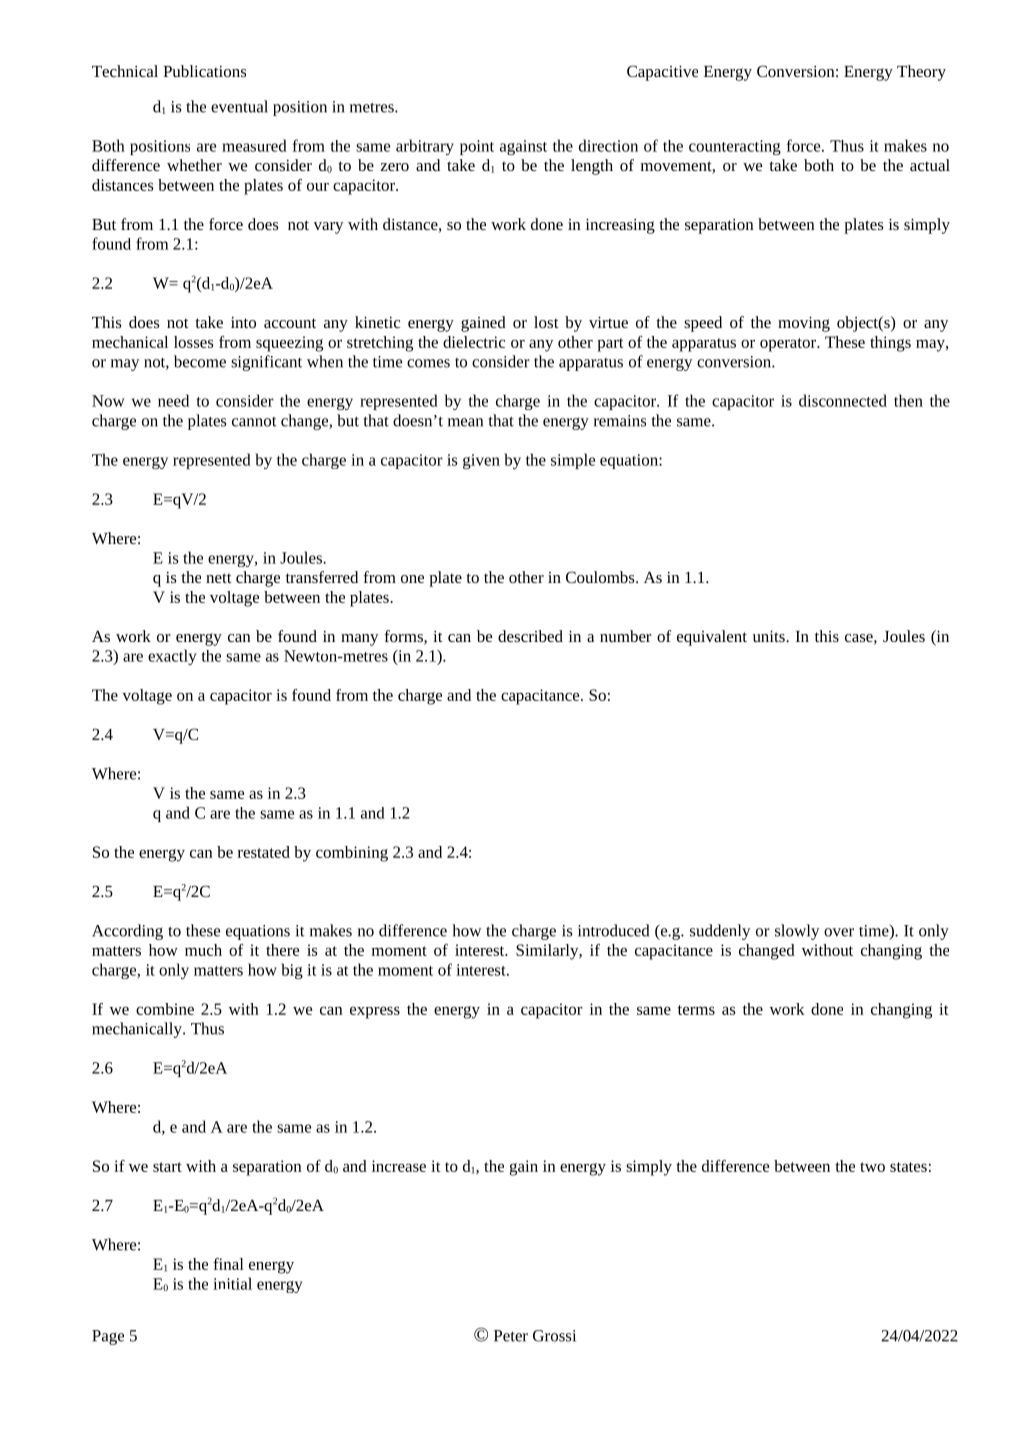  I want to click on Peter, so click(511, 1336).
